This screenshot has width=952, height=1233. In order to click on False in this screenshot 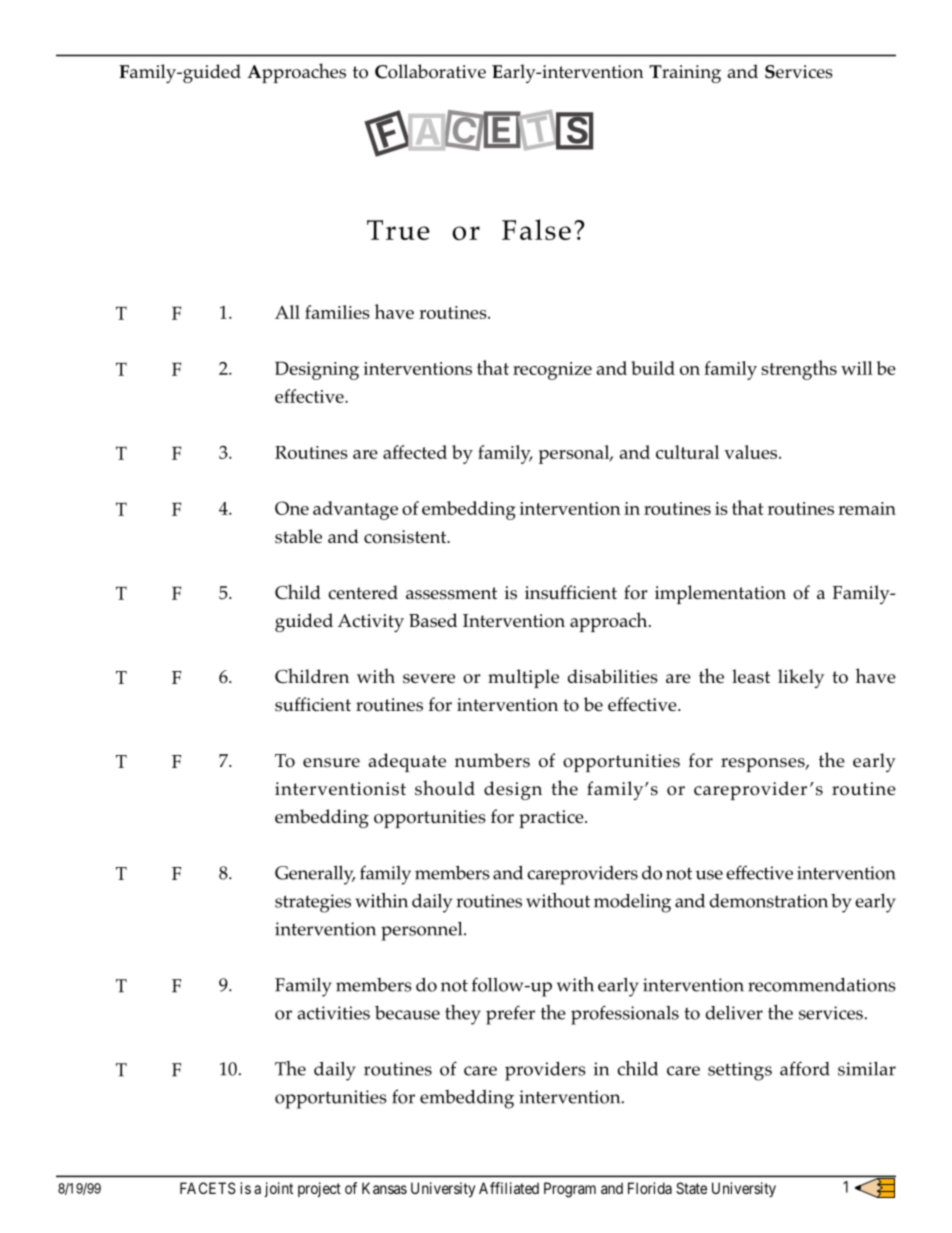, I will do `click(536, 229)`.
